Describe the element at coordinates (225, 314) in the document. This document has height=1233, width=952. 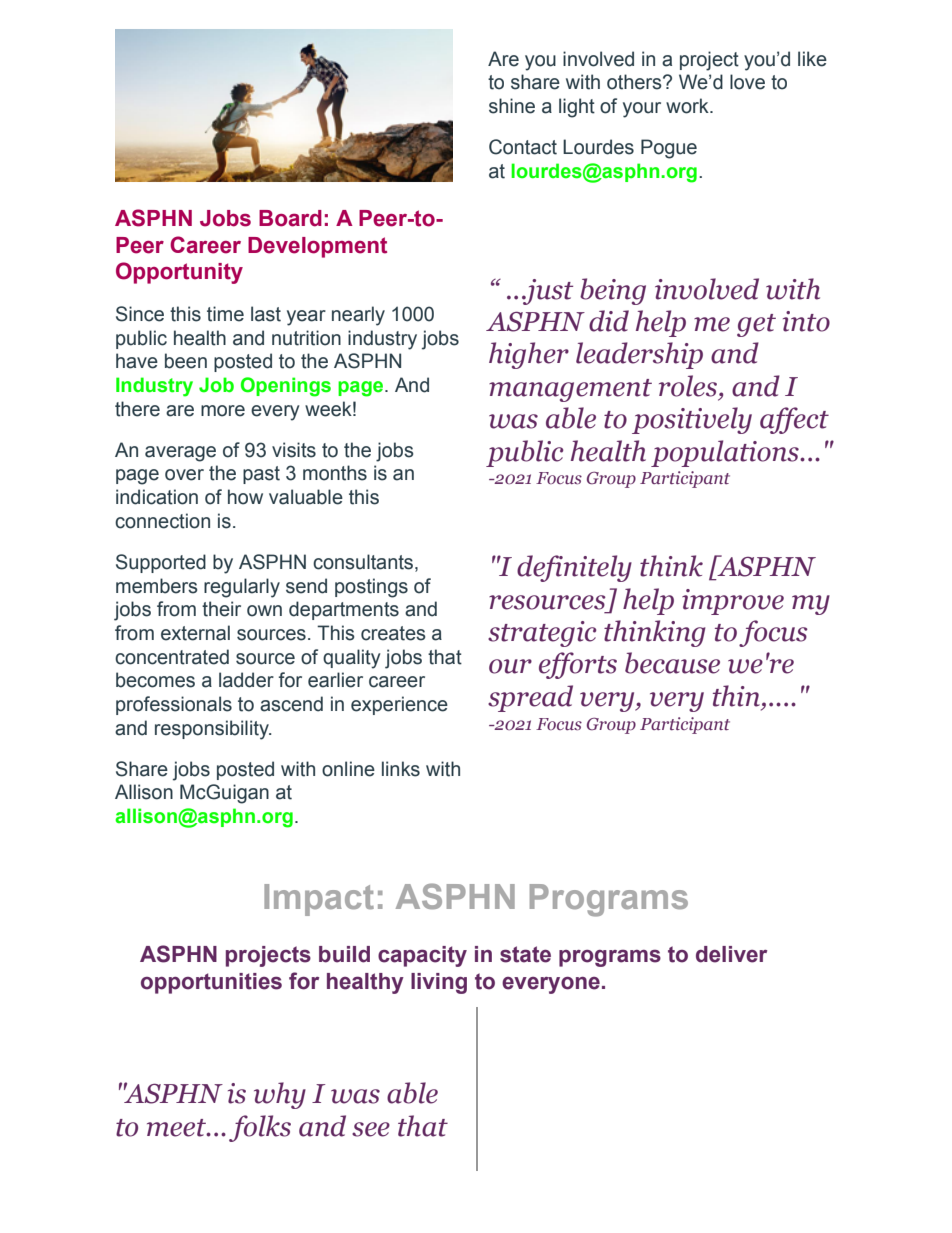
I see `time` at that location.
